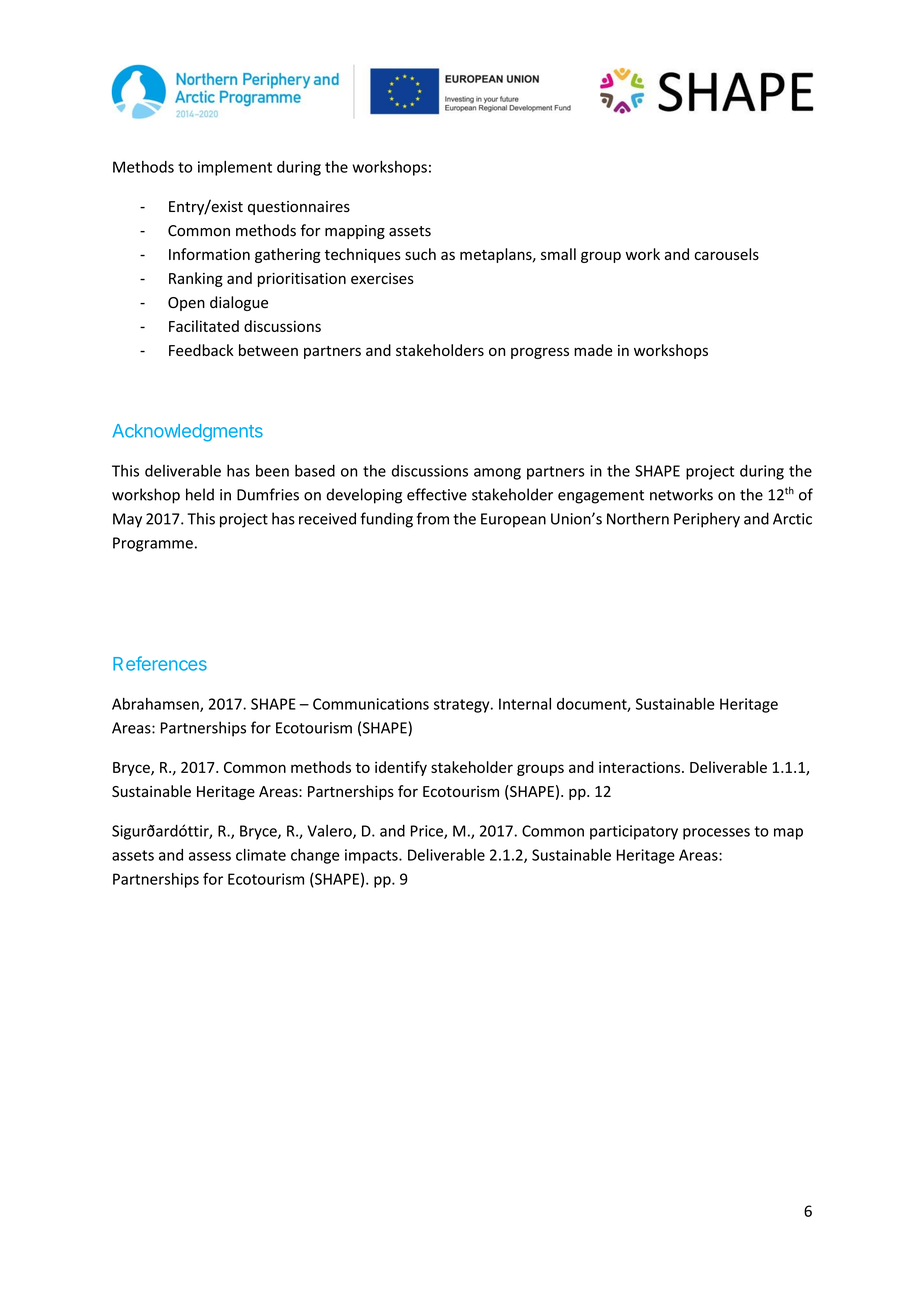 The image size is (924, 1308). What do you see at coordinates (593, 350) in the screenshot?
I see `made` at bounding box center [593, 350].
